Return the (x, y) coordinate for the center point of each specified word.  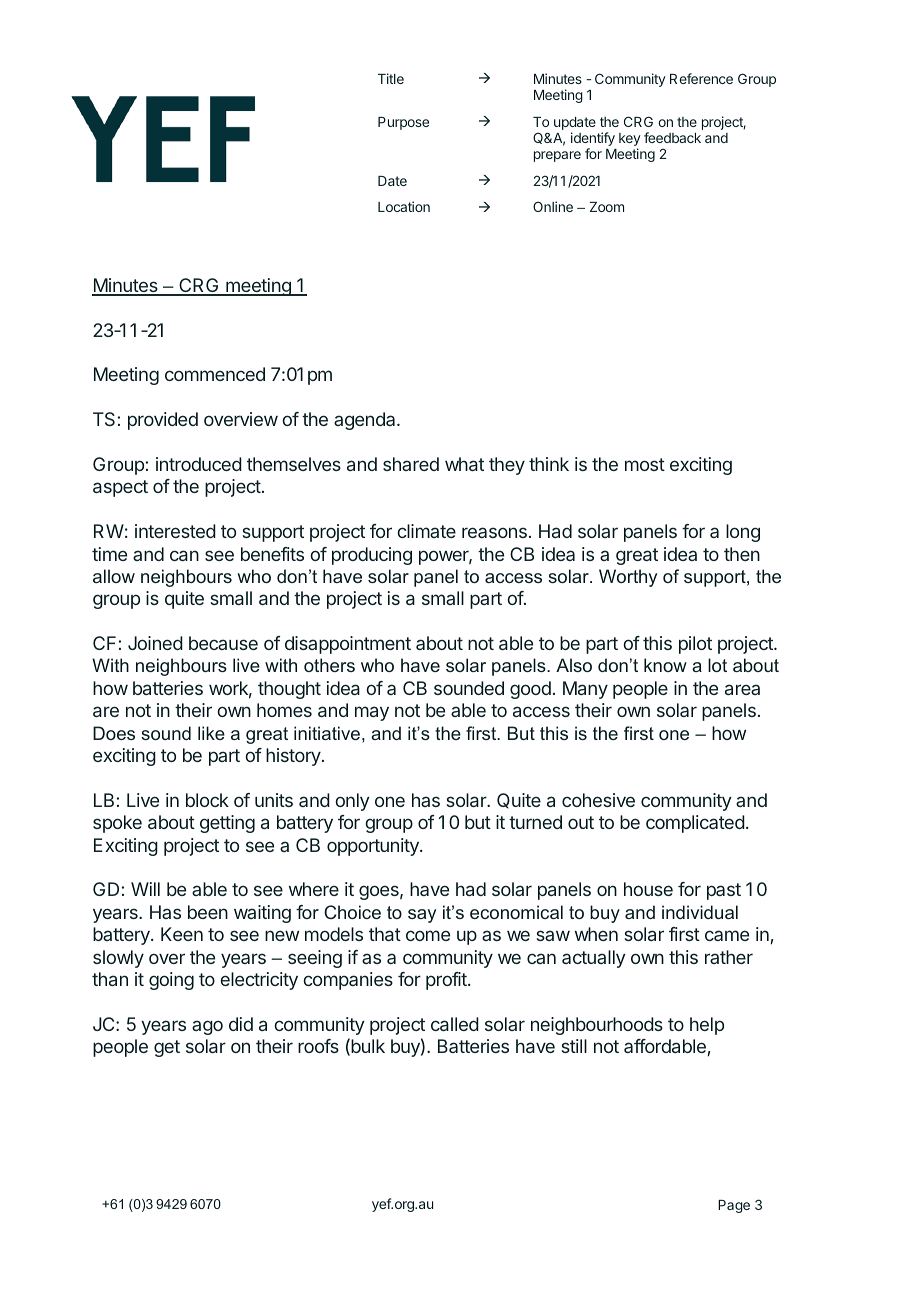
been (208, 912)
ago (207, 1027)
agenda (366, 421)
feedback (672, 137)
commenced (215, 374)
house (648, 889)
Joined (155, 643)
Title (391, 78)
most (645, 464)
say (422, 916)
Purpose (403, 123)
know (665, 665)
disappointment (348, 645)
